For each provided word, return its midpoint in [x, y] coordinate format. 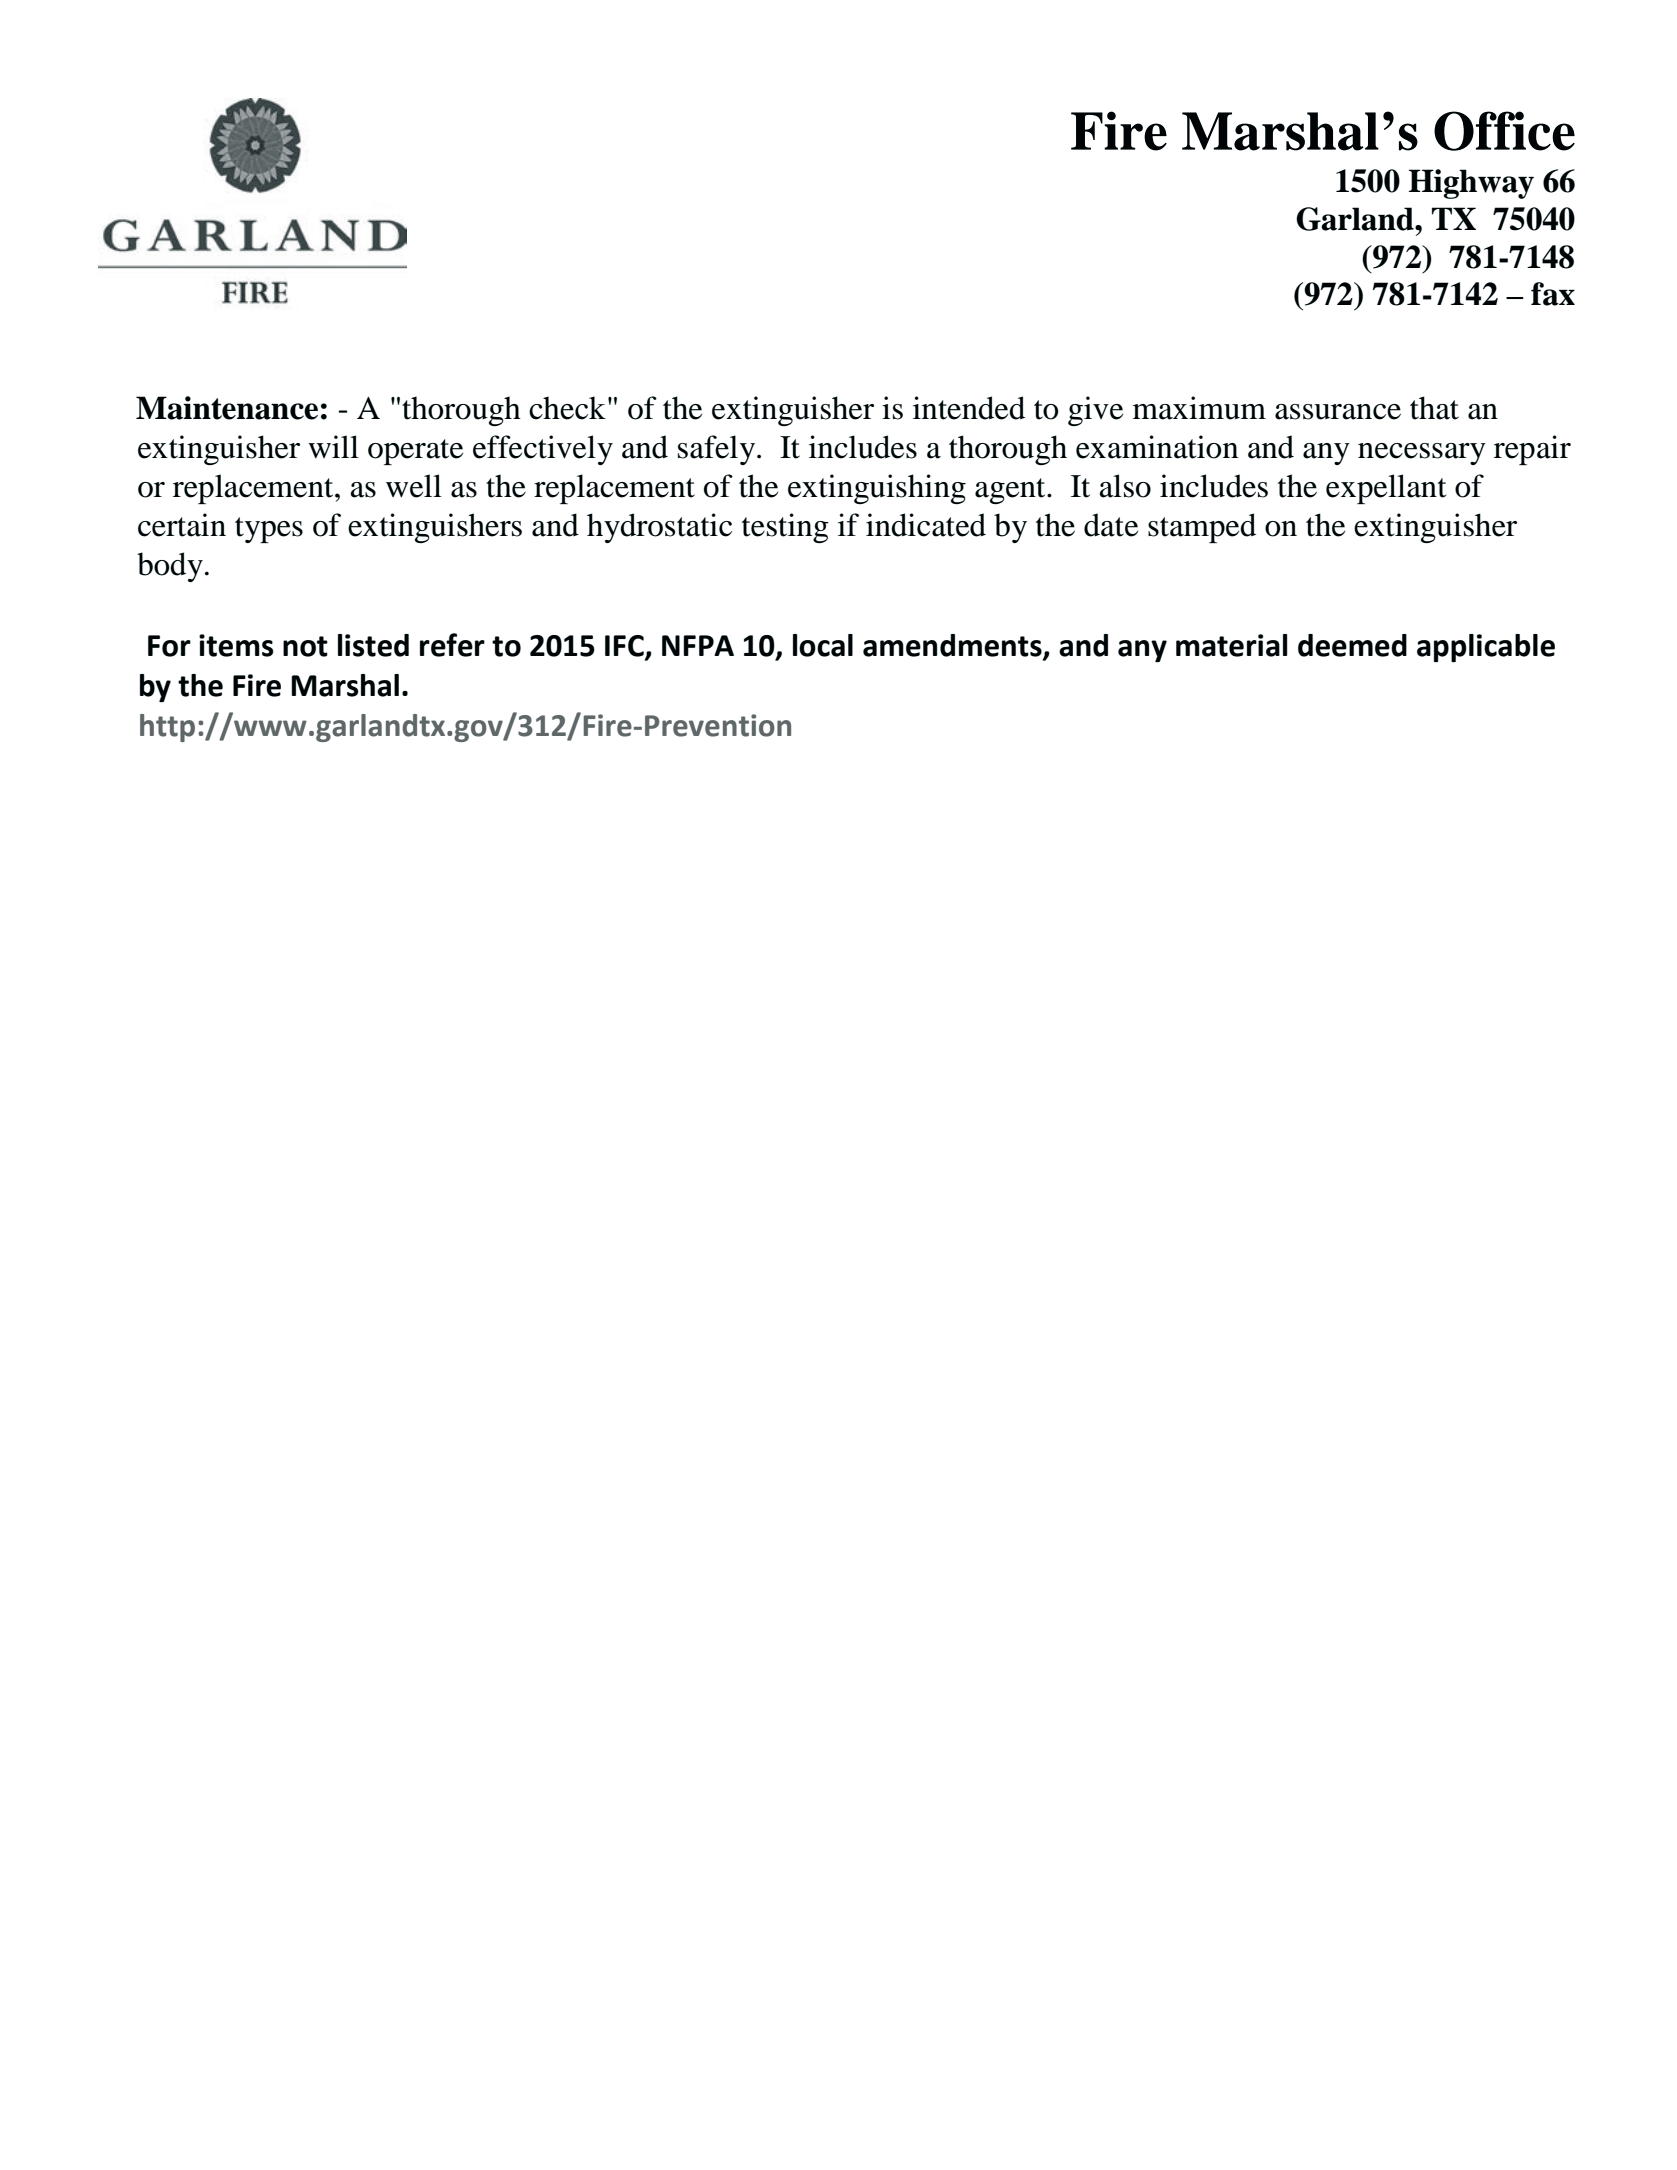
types [269, 530]
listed [373, 645]
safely [718, 450]
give [1095, 411]
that [1434, 408]
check [567, 408]
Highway [1471, 184]
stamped [1202, 528]
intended [969, 408]
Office [1504, 131]
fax [1553, 294]
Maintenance [227, 408]
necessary [1422, 454]
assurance [1338, 412]
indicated [926, 525]
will [333, 446]
